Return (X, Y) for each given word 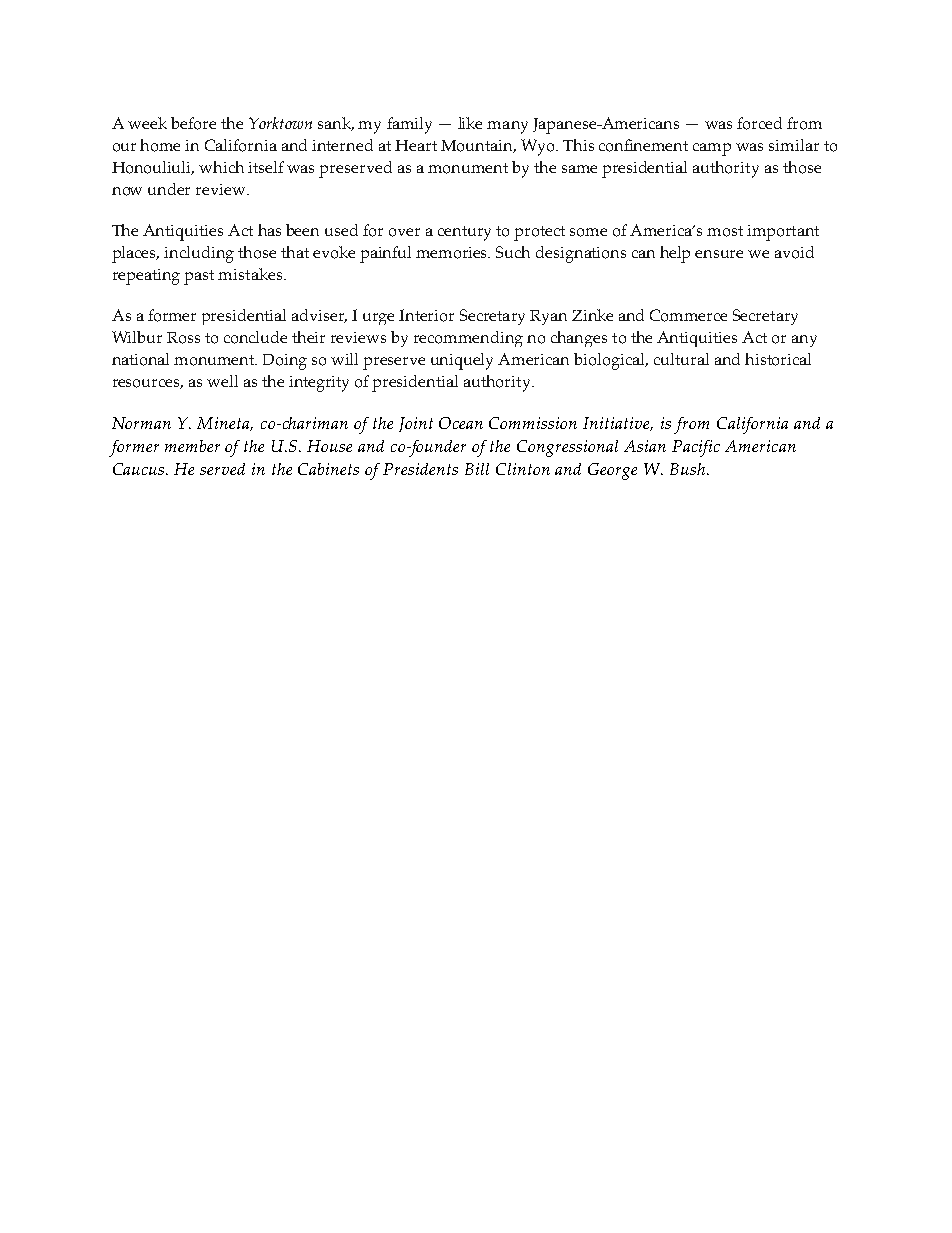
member (192, 446)
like (470, 123)
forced (759, 123)
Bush (687, 469)
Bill (477, 469)
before (193, 123)
